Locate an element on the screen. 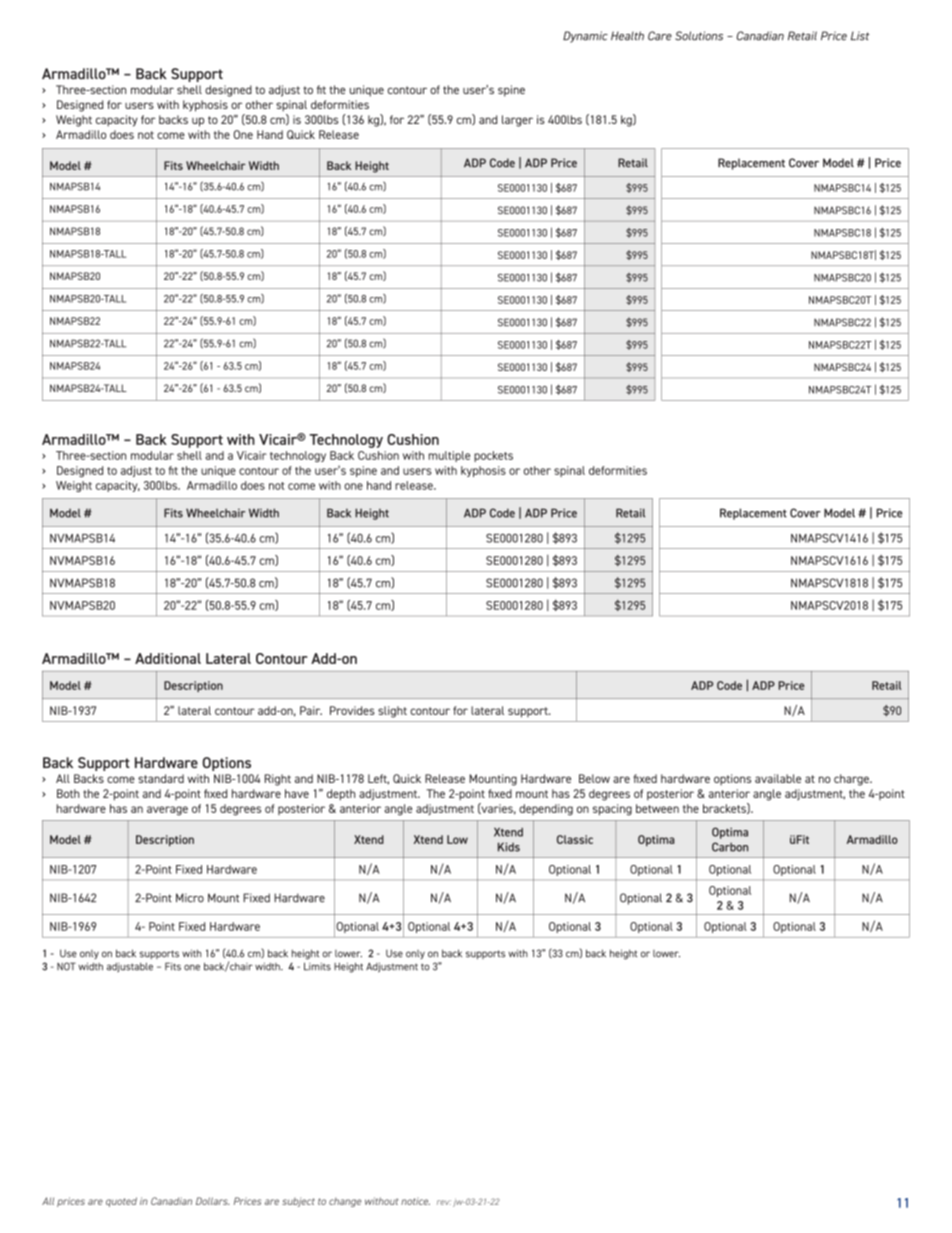 Image resolution: width=952 pixels, height=1233 pixels. Dynamic is located at coordinates (585, 37).
